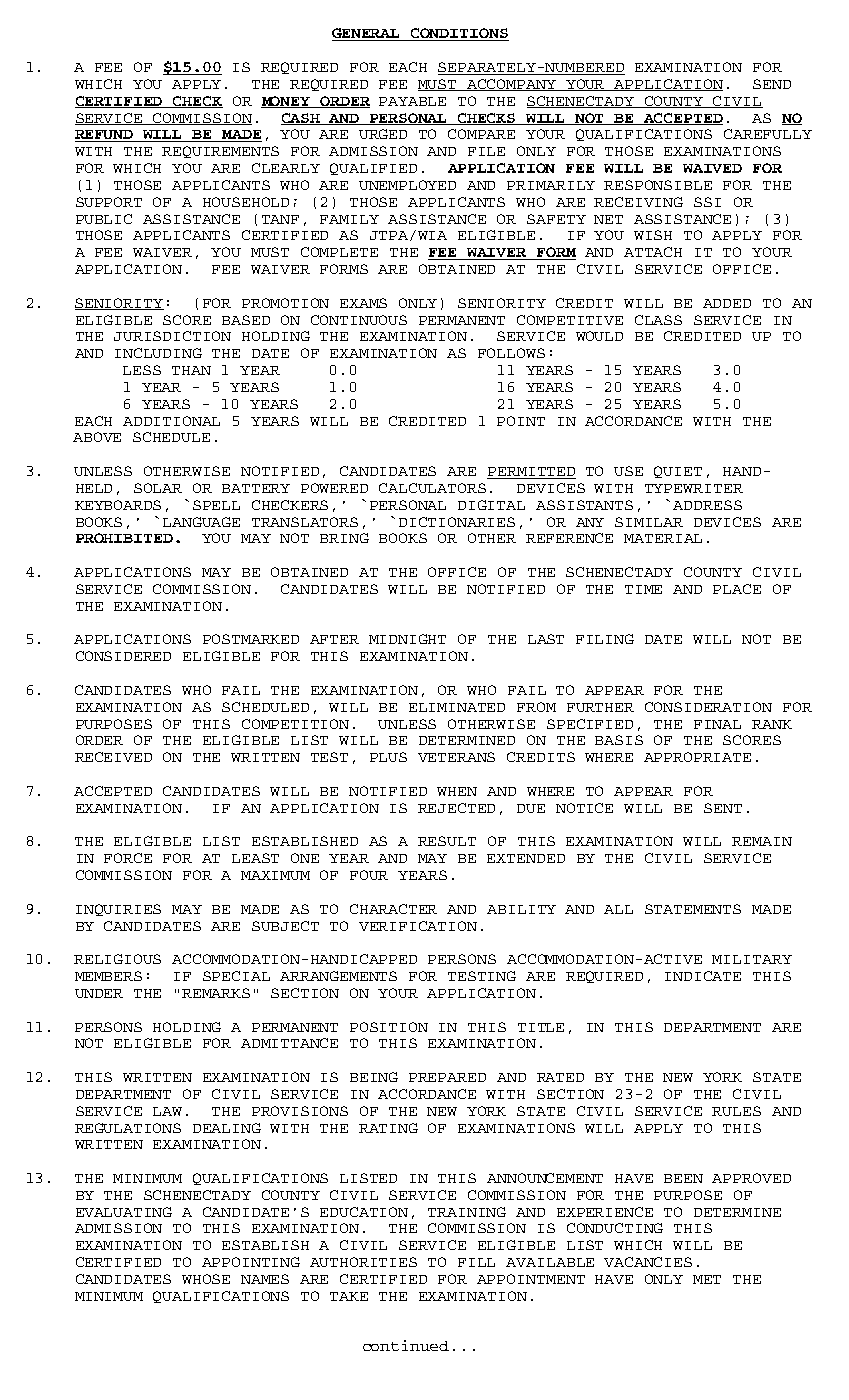 Image resolution: width=849 pixels, height=1400 pixels. I want to click on DICTIONARIES, so click(457, 522).
